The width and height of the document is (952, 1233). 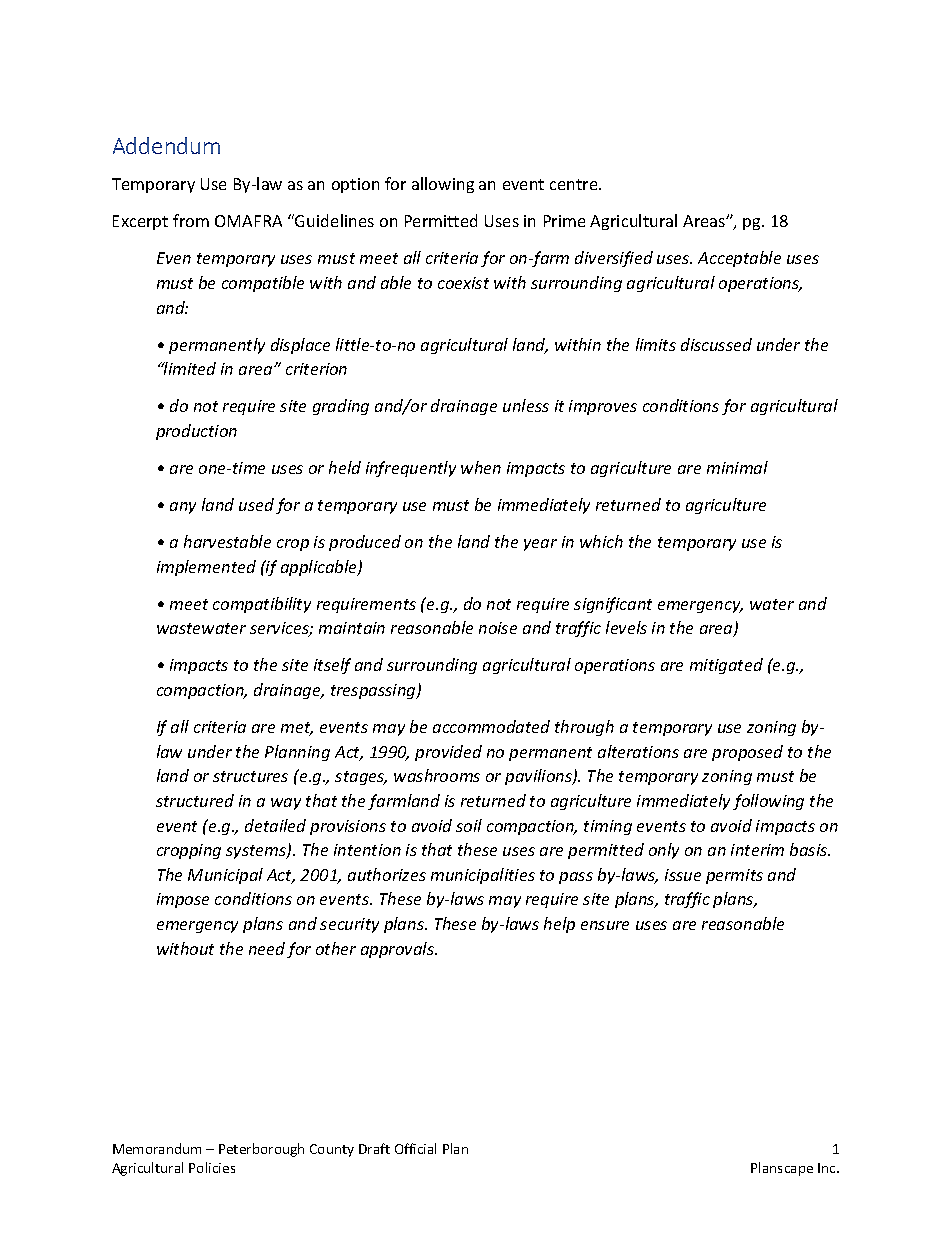 I want to click on Official, so click(x=415, y=1148).
